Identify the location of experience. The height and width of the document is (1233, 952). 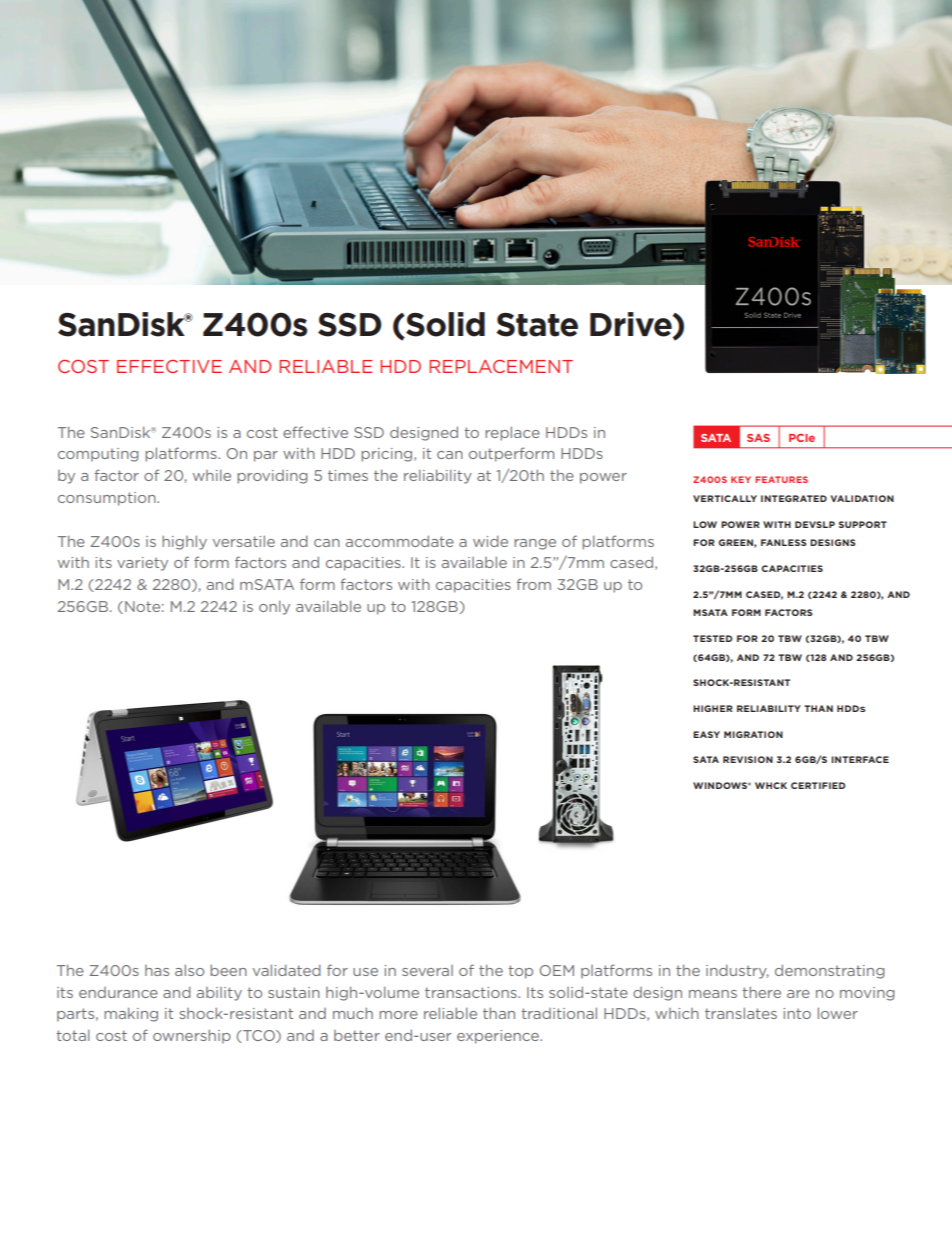
(499, 1037).
